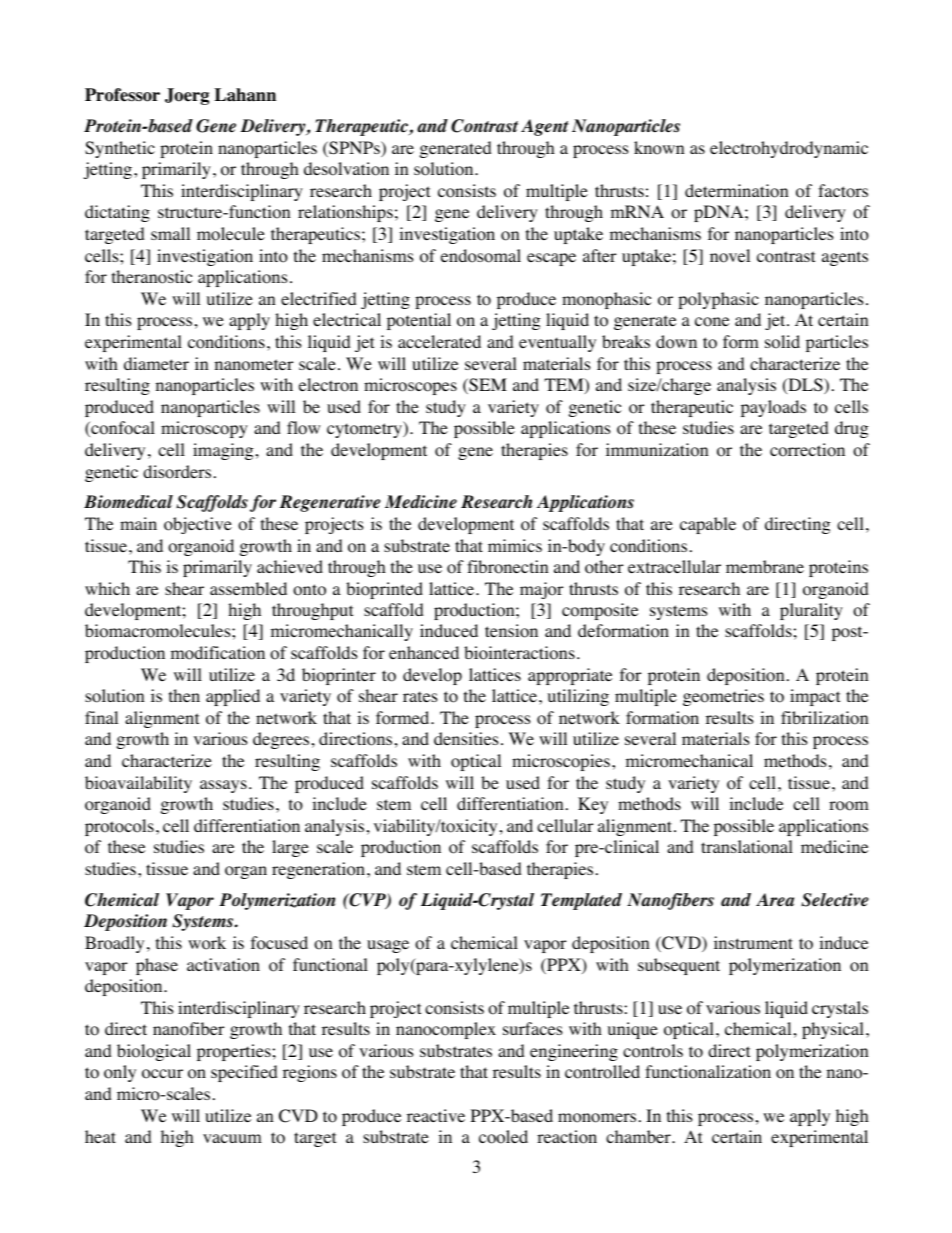 The height and width of the screenshot is (1233, 952). Describe the element at coordinates (466, 738) in the screenshot. I see `densities` at that location.
